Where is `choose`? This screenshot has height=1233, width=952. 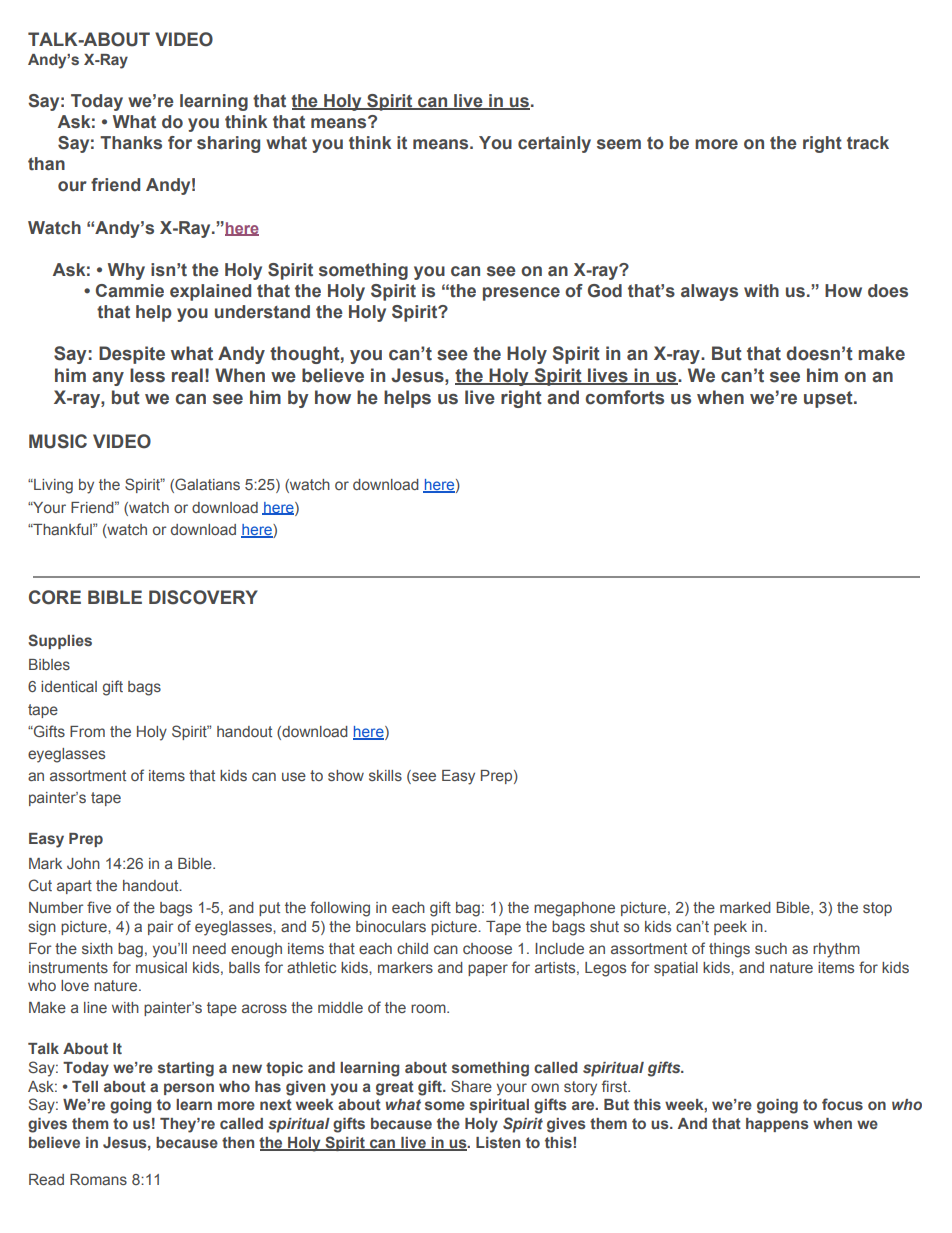 choose is located at coordinates (487, 948).
